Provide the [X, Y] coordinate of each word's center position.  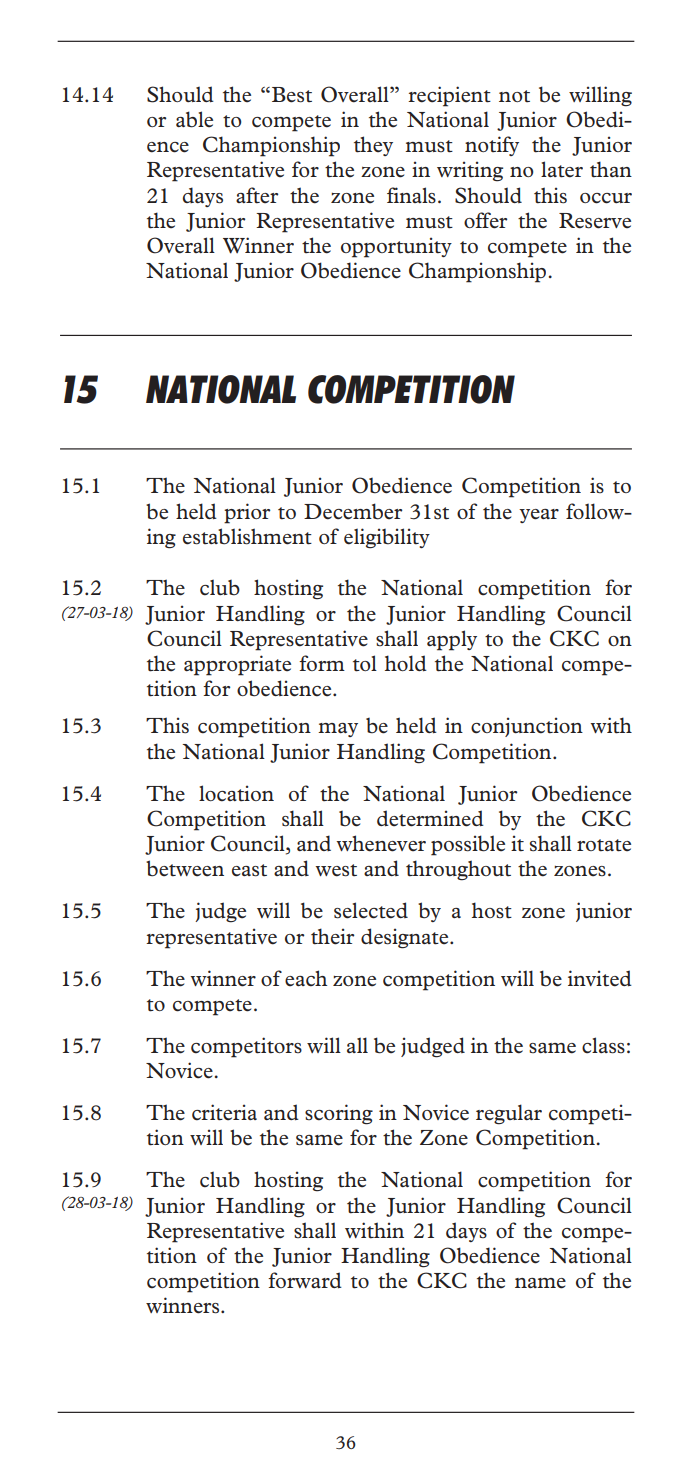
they [373, 146]
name [540, 1283]
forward [305, 1280]
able [194, 119]
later [562, 169]
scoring [339, 1114]
